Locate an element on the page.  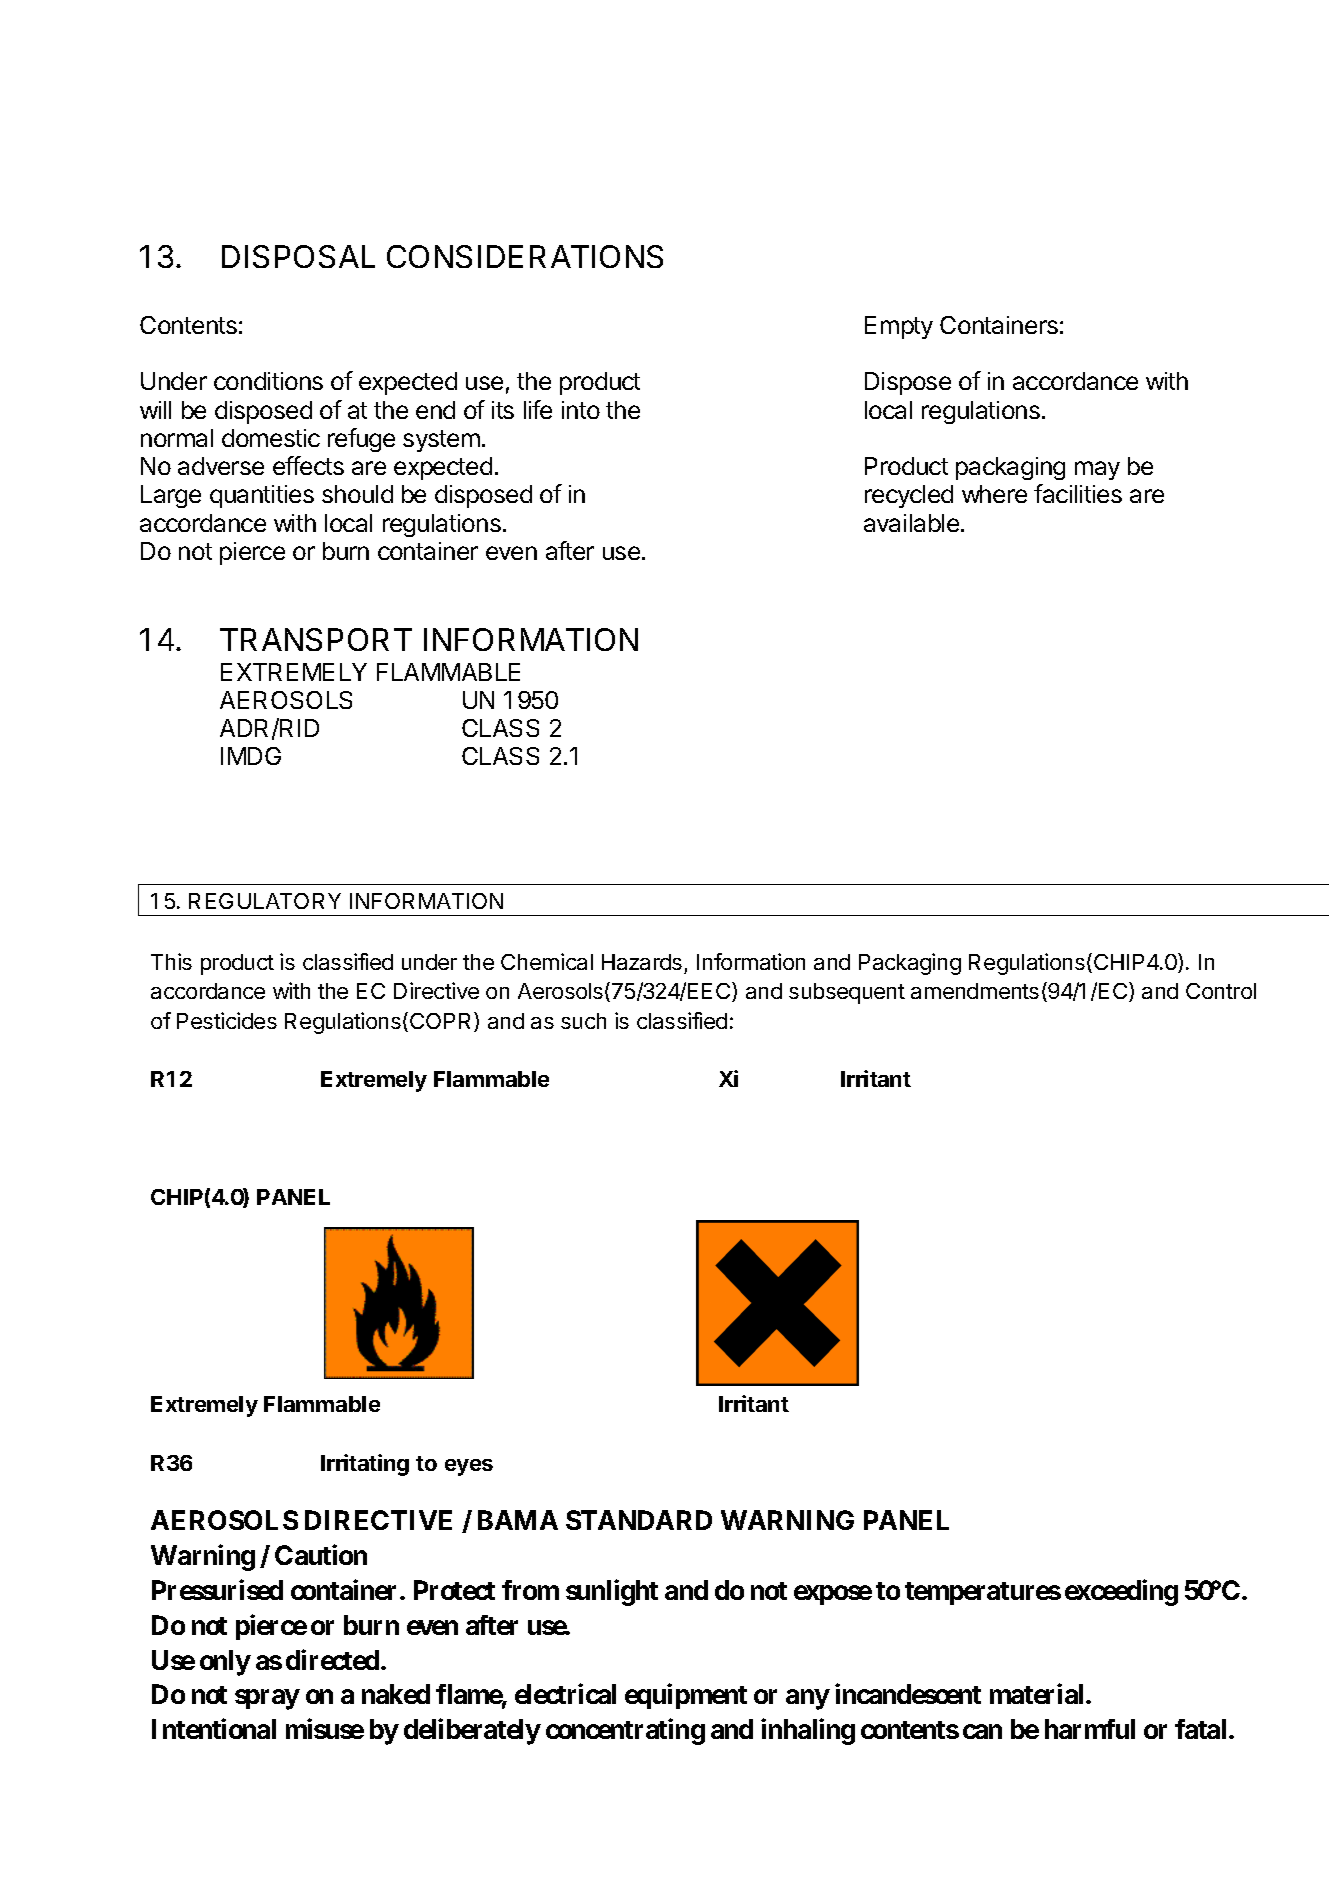
Irritating is located at coordinates (365, 1465).
